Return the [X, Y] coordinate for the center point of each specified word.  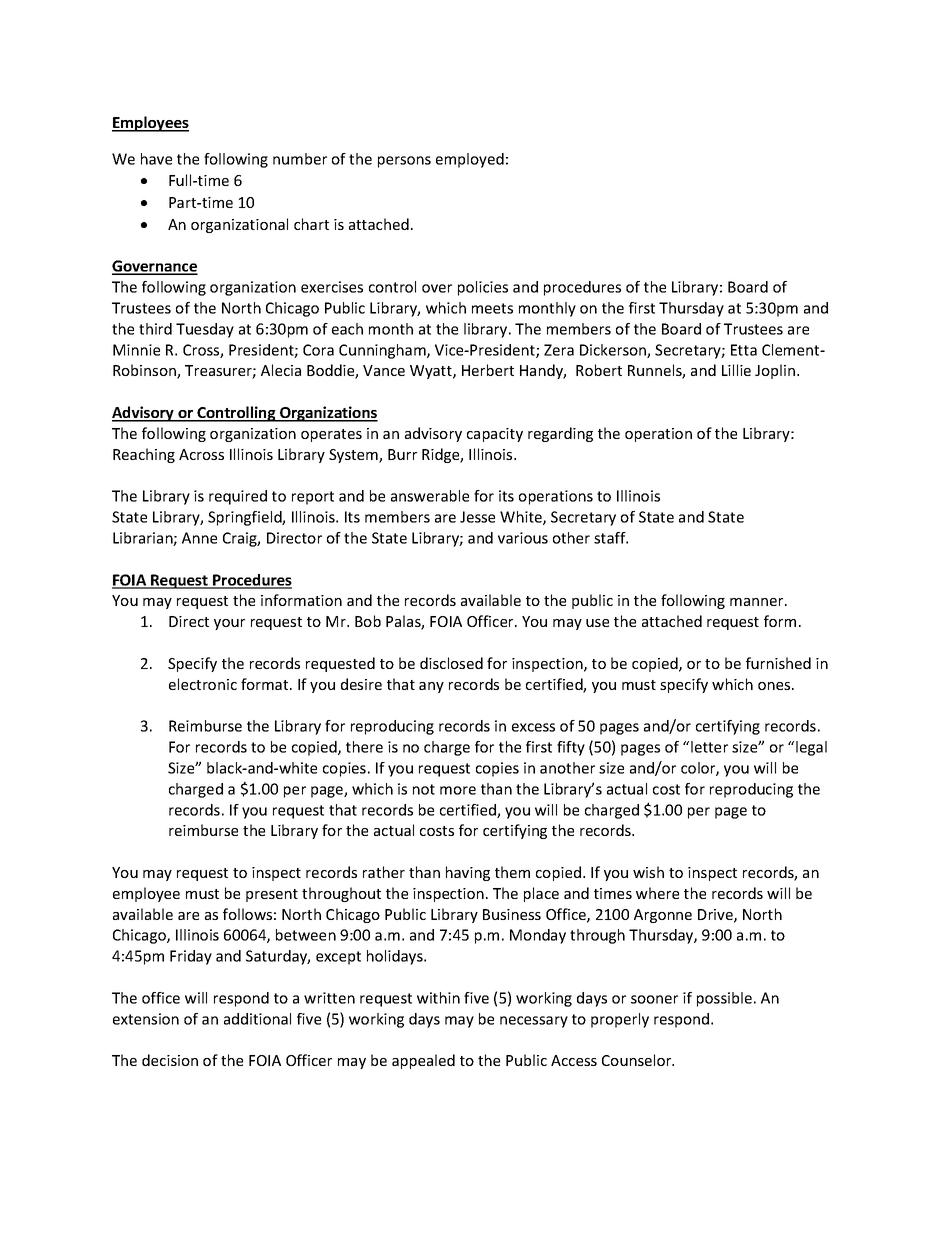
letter [709, 747]
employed [470, 160]
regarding [560, 434]
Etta [744, 350]
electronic [203, 684]
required [238, 497]
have [156, 159]
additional [257, 1019]
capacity [495, 435]
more [458, 790]
